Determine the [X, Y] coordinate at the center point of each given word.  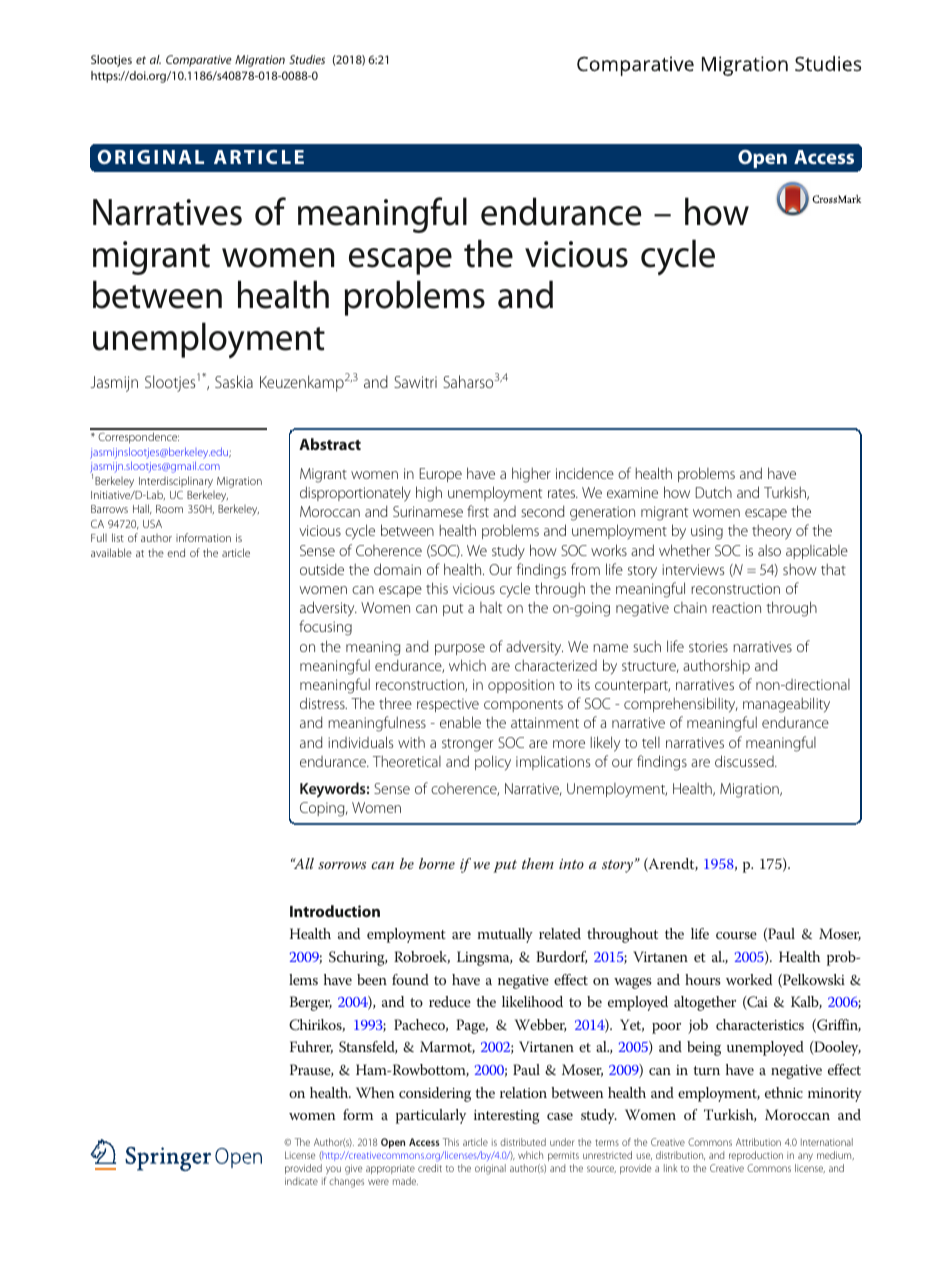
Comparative [199, 61]
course [736, 935]
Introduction [335, 911]
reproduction [756, 1156]
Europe [441, 475]
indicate [301, 1181]
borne [437, 863]
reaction [736, 607]
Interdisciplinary [176, 482]
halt [491, 607]
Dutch [714, 492]
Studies [307, 59]
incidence [585, 473]
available [111, 552]
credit [430, 1168]
